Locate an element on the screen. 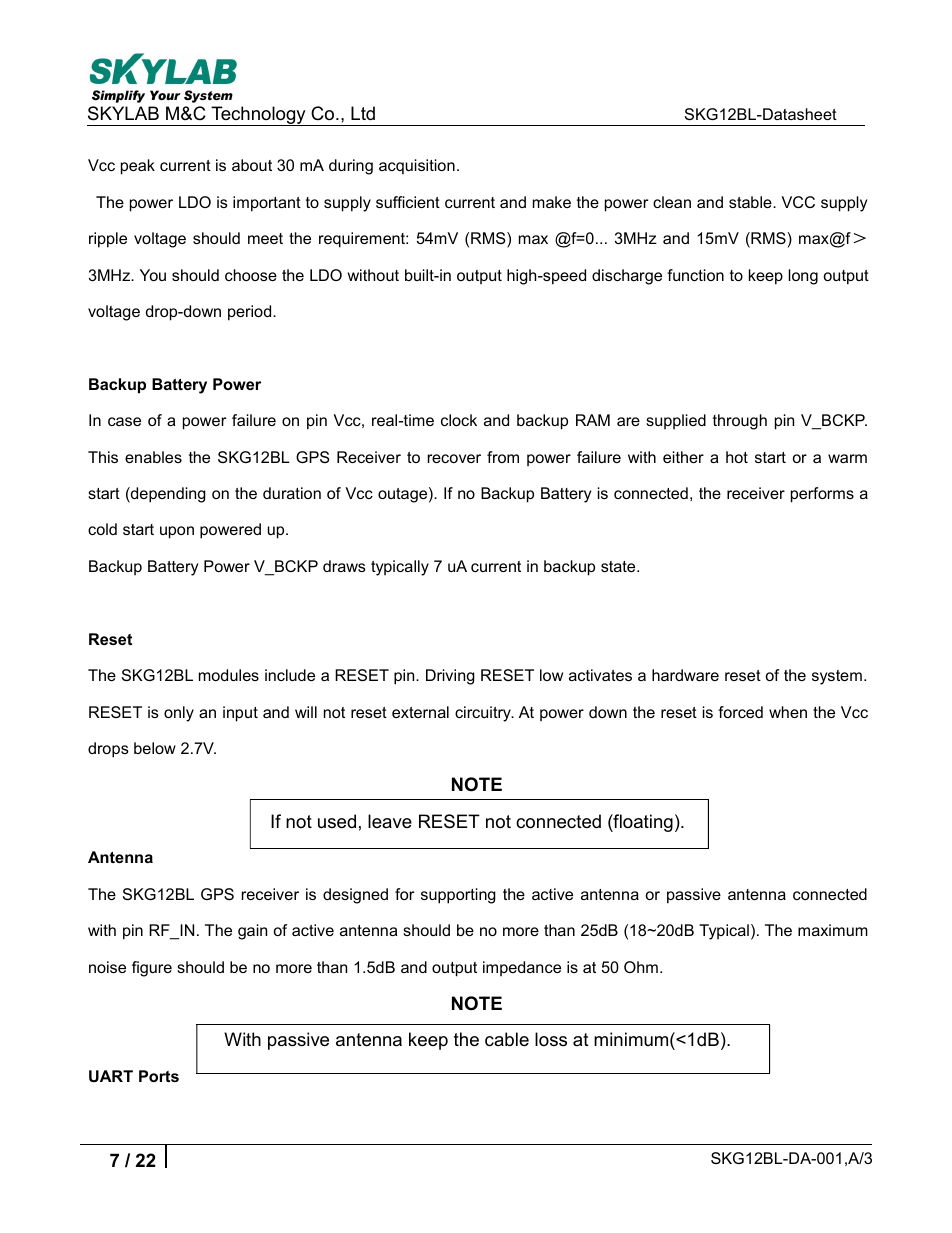 This screenshot has width=952, height=1233. circuitry is located at coordinates (484, 714).
